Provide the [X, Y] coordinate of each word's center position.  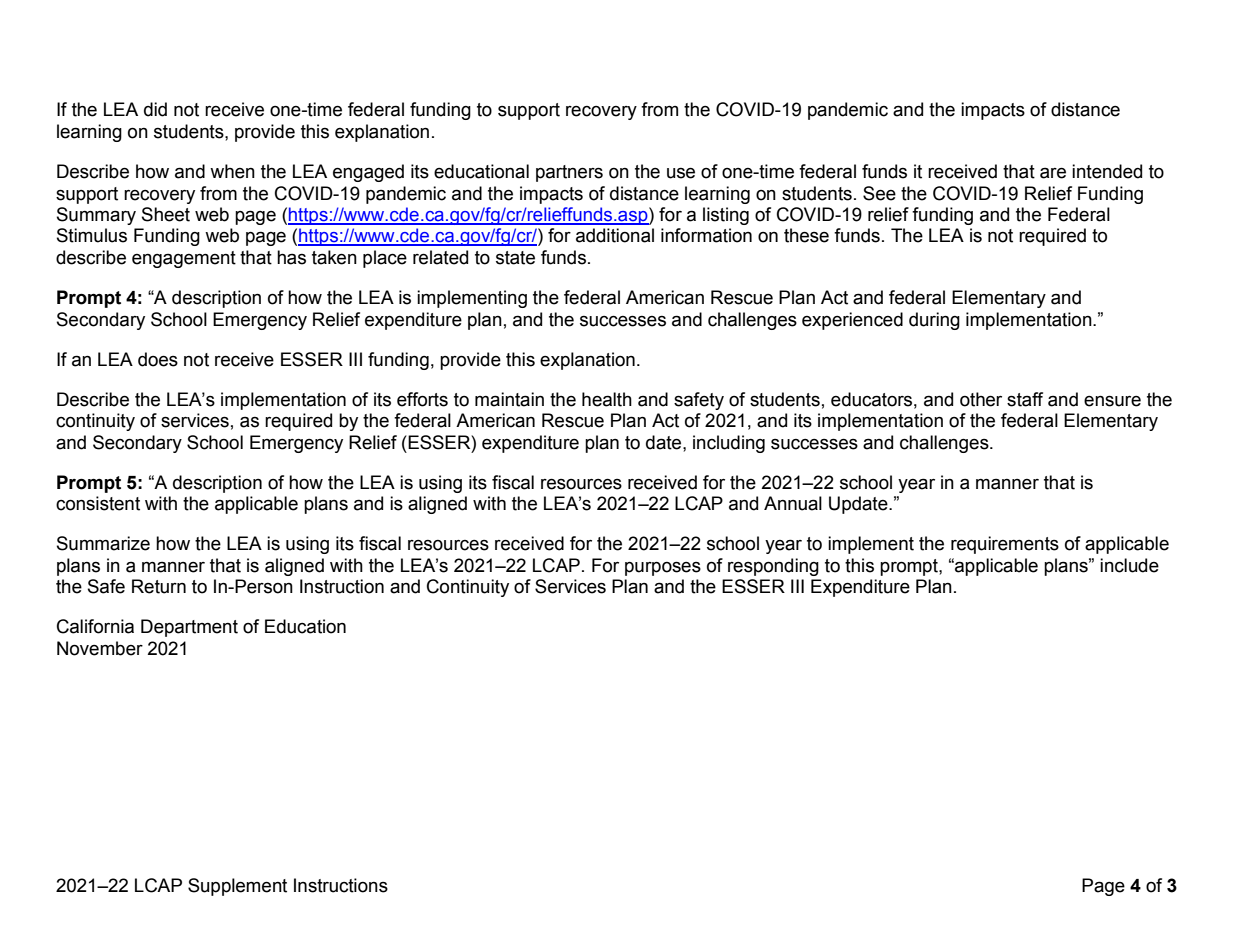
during [934, 321]
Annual [793, 503]
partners [569, 173]
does [158, 359]
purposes [663, 568]
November [100, 648]
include [1129, 565]
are [1053, 173]
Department [189, 628]
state [515, 258]
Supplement [237, 887]
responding [773, 567]
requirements [1005, 545]
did [155, 109]
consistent [98, 503]
